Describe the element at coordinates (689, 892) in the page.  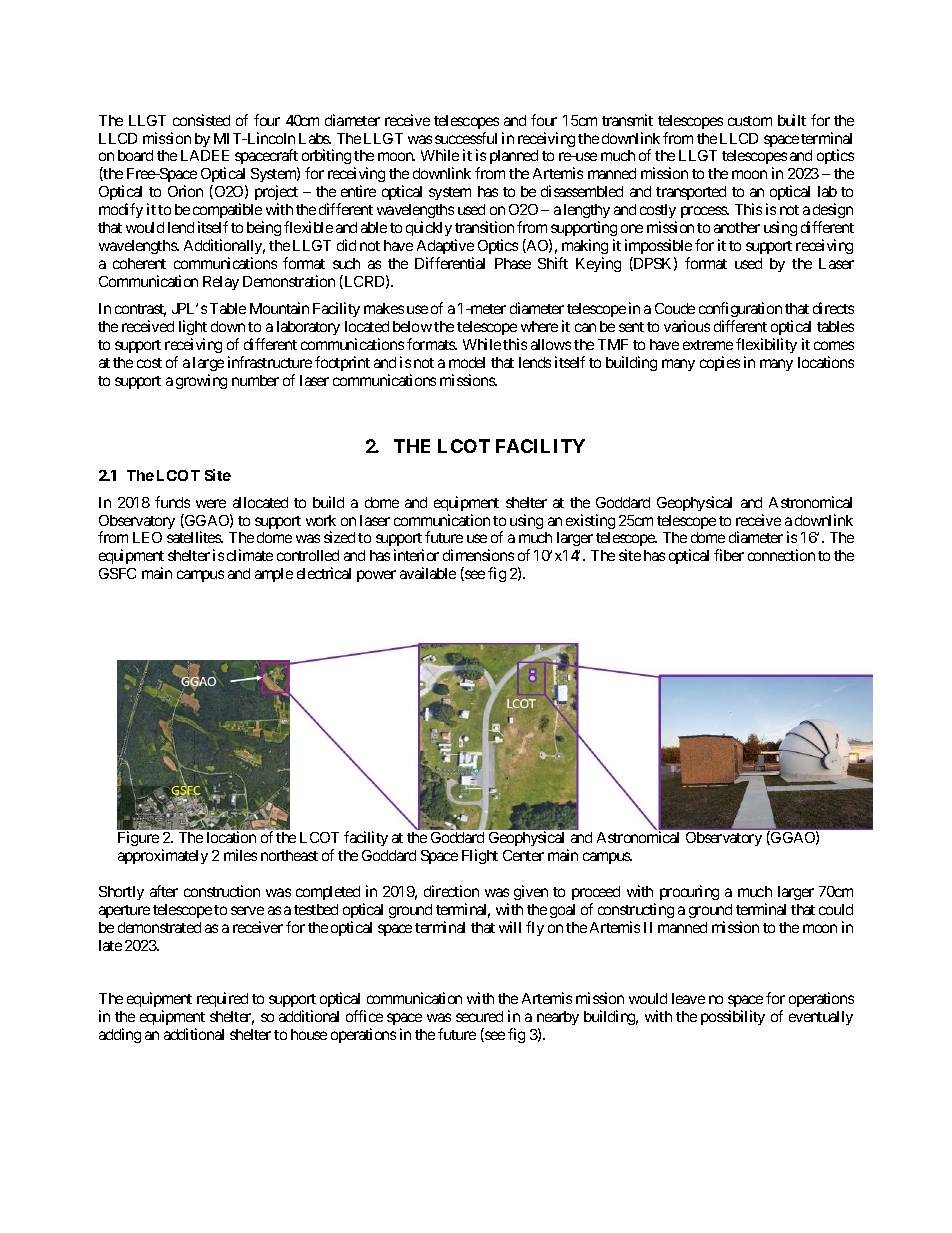
I see `procuring` at that location.
